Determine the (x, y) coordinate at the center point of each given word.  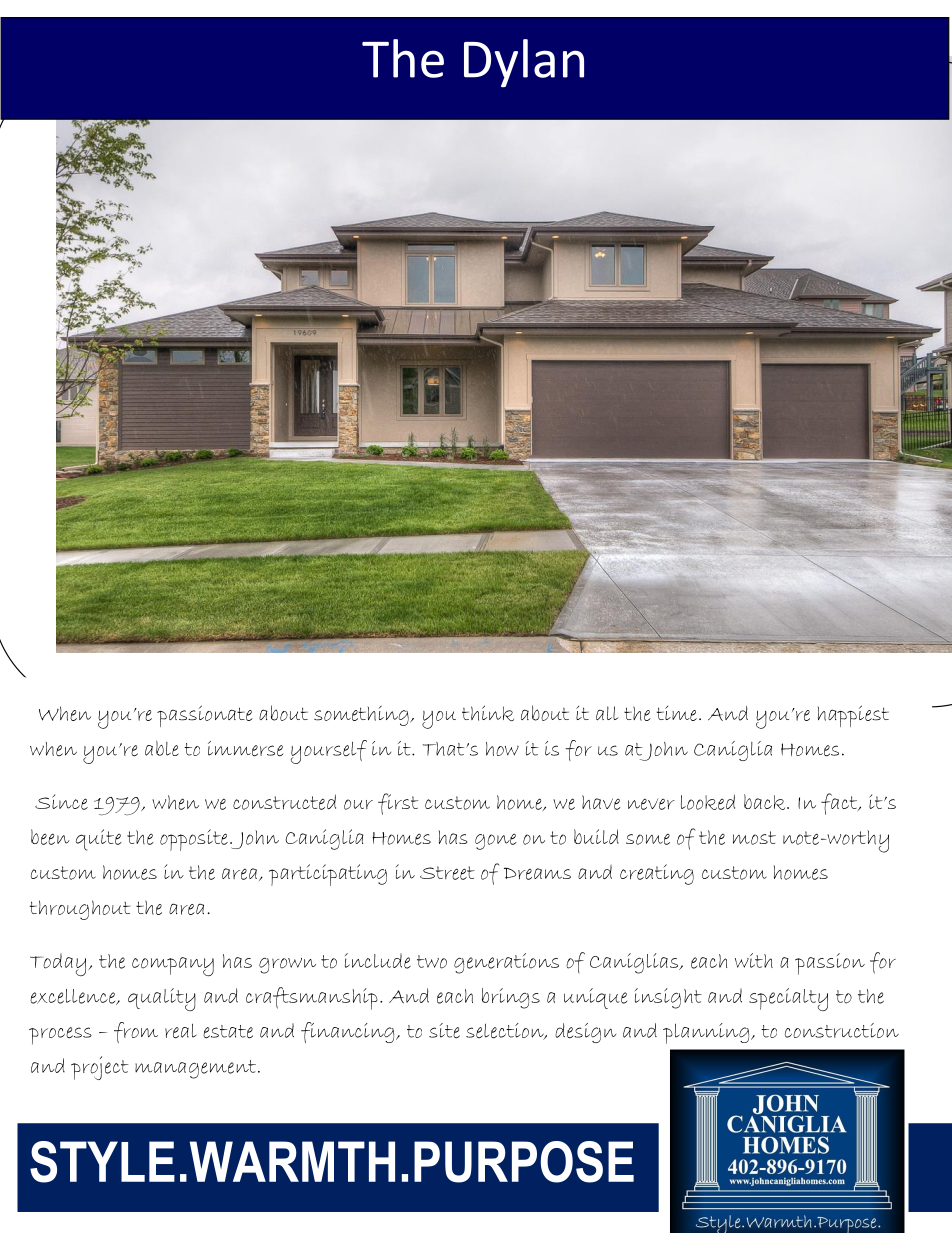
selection (506, 1031)
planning (707, 1033)
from (136, 1032)
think (488, 713)
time (677, 713)
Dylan (524, 63)
